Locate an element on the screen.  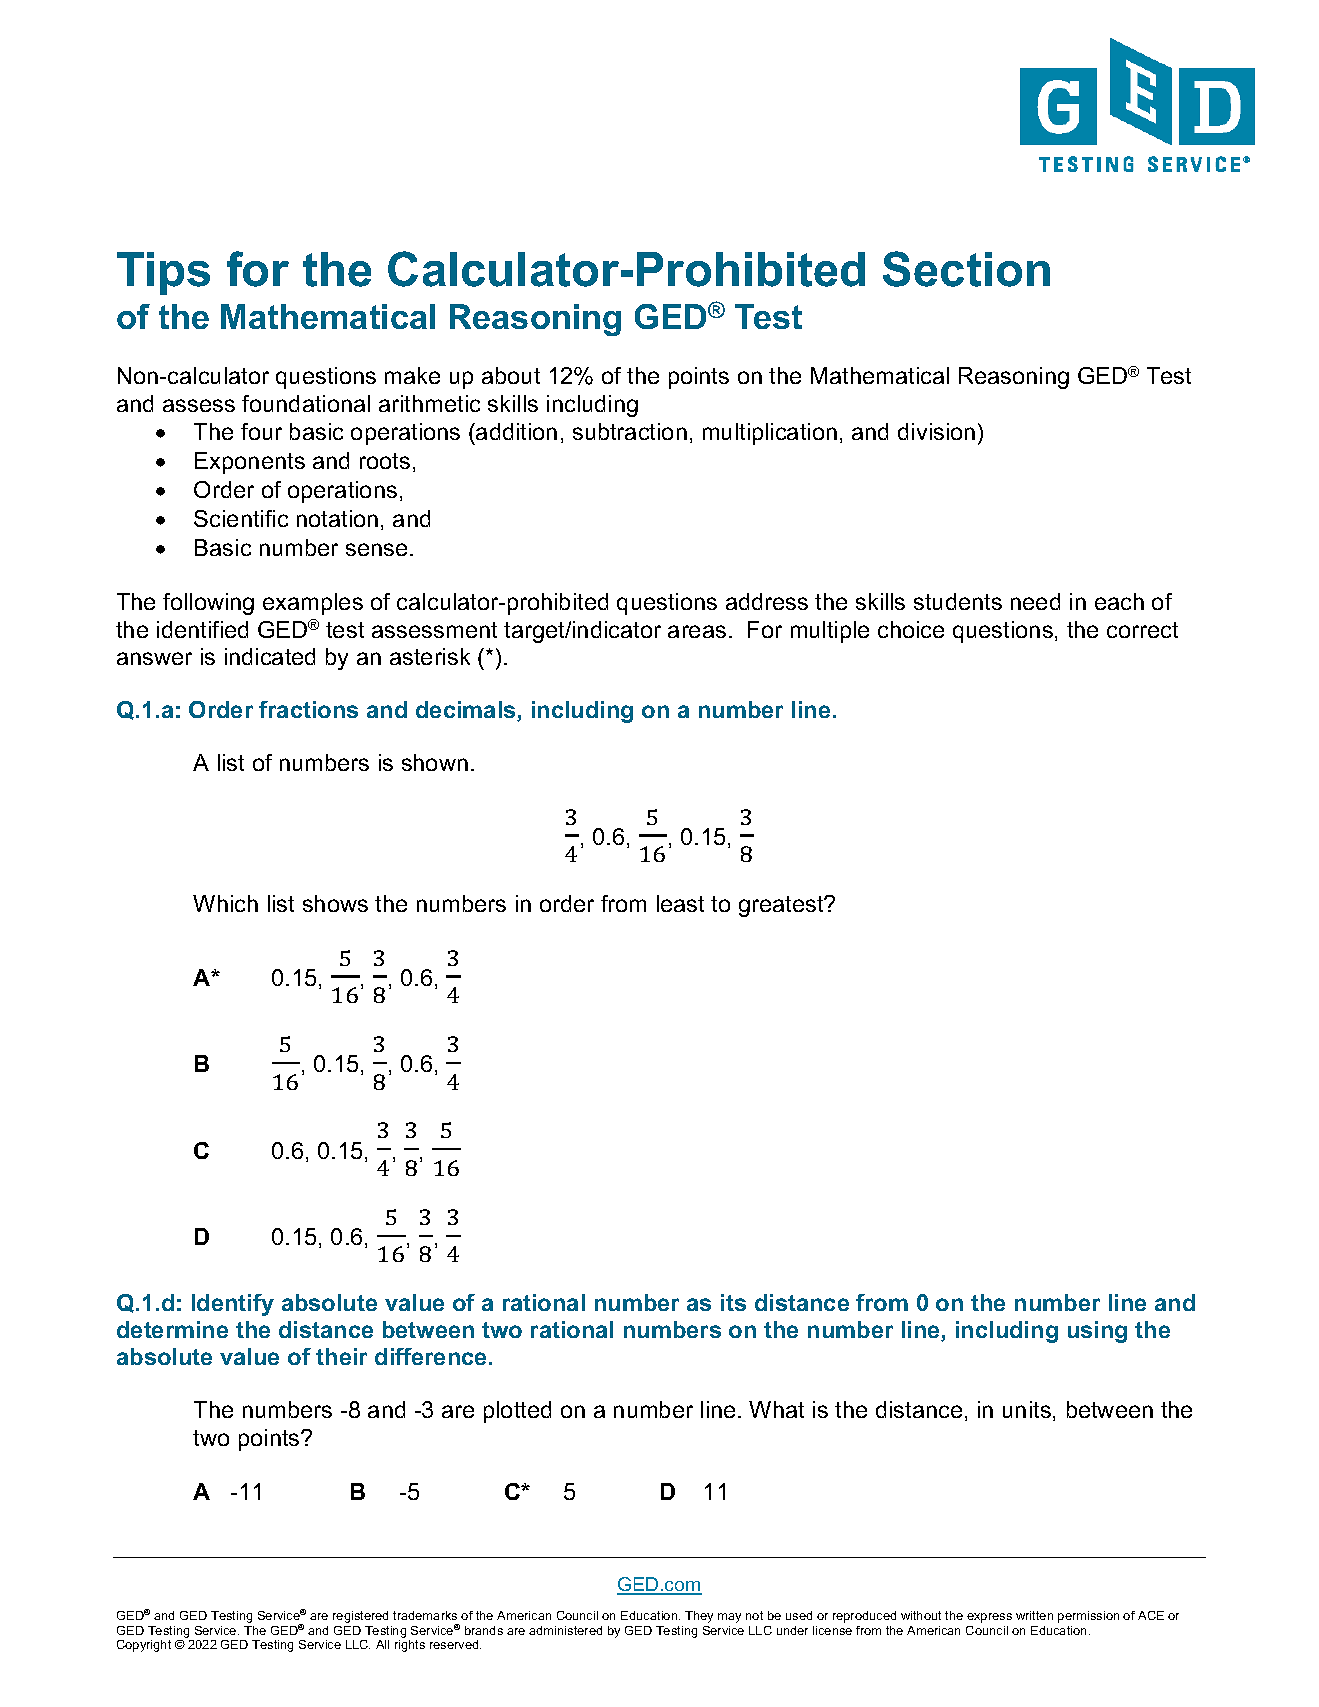
Which is located at coordinates (225, 903).
